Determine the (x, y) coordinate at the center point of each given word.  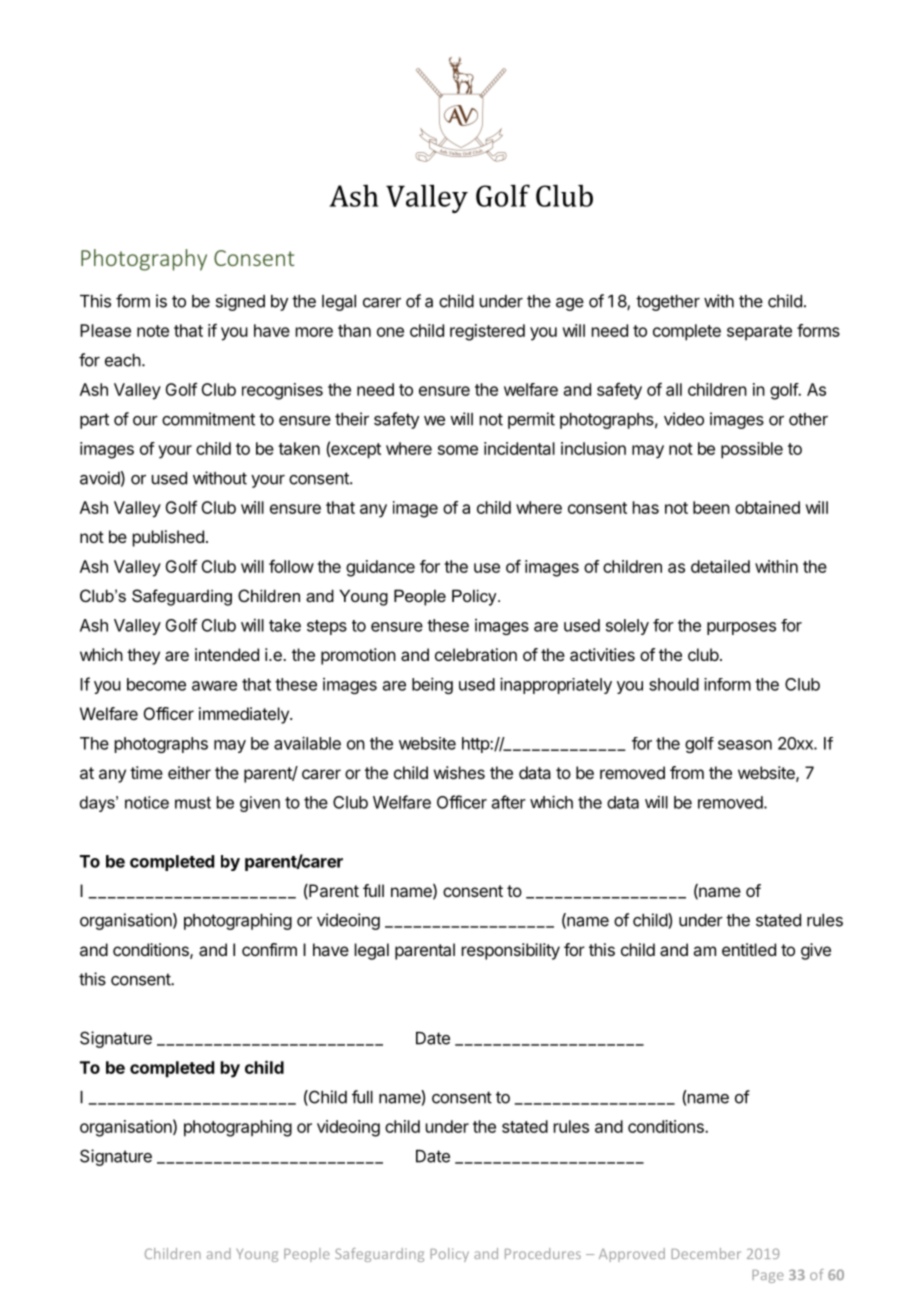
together (668, 303)
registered (487, 332)
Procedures (543, 1253)
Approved (632, 1255)
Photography (144, 260)
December (706, 1253)
